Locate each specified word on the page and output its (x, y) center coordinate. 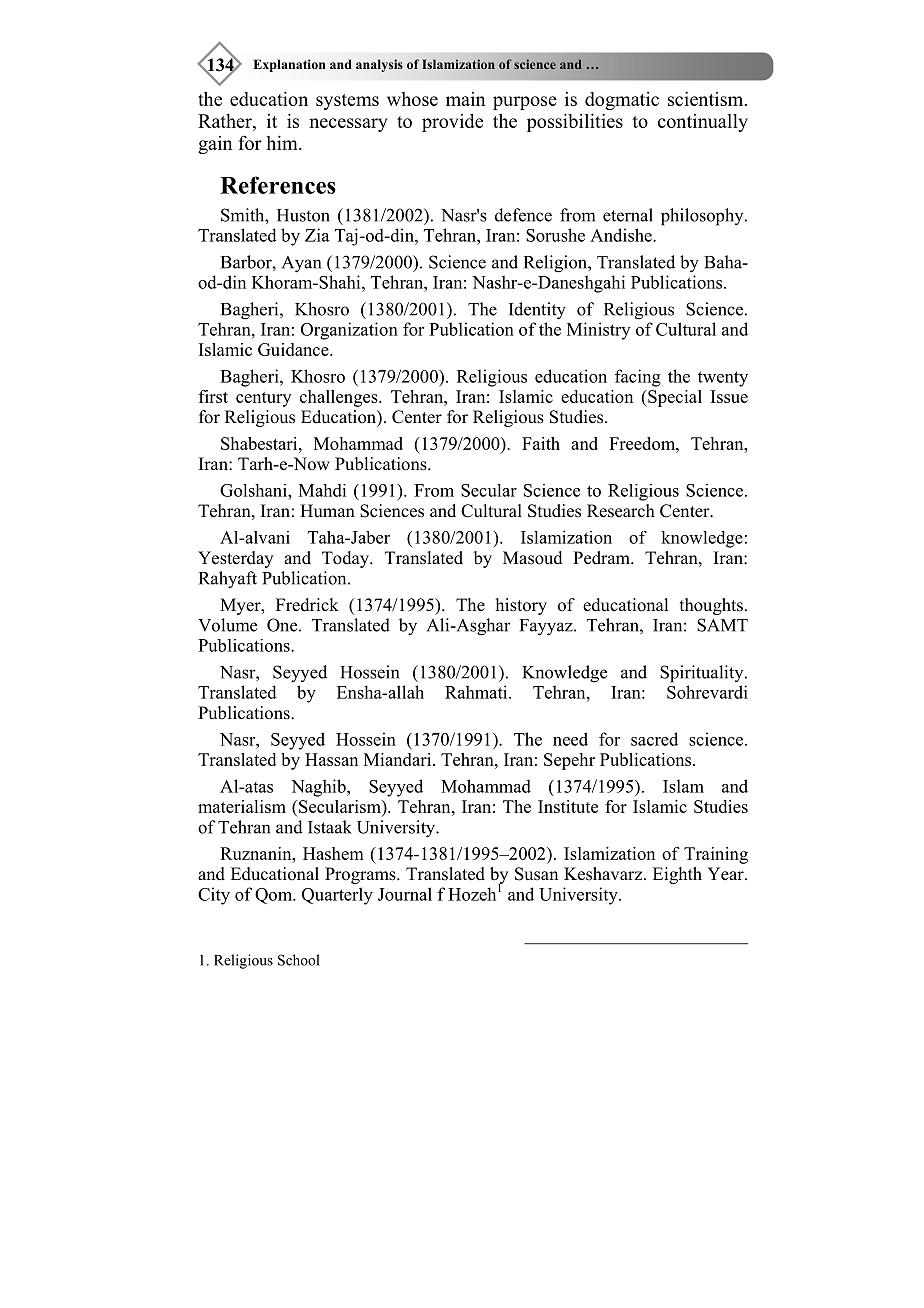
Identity (537, 311)
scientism (707, 98)
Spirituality (703, 674)
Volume (227, 625)
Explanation (290, 65)
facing (638, 378)
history (521, 606)
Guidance (294, 349)
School (298, 960)
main (466, 99)
